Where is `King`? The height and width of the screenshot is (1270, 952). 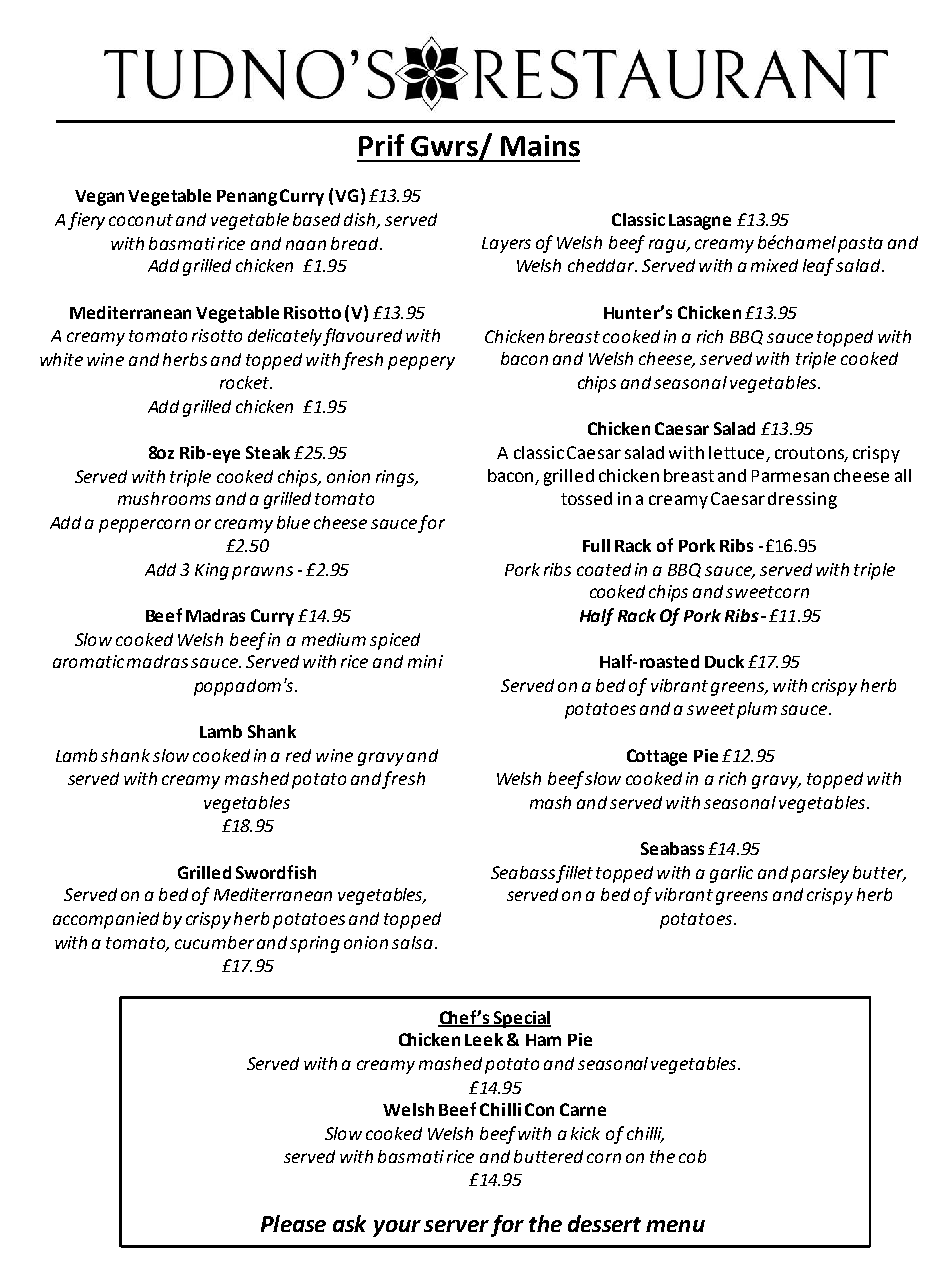
King is located at coordinates (212, 571).
